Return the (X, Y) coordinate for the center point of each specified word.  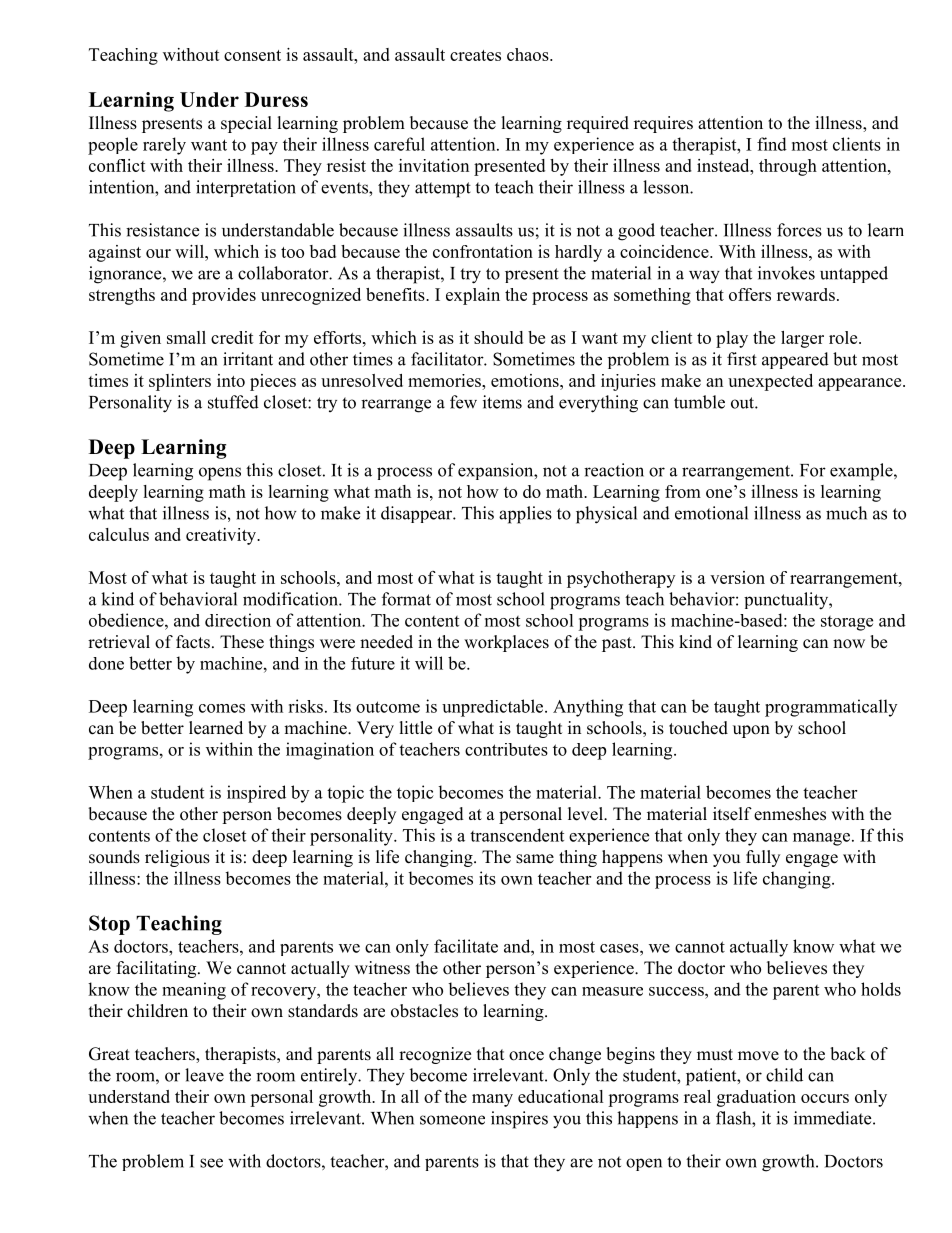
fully (763, 858)
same (535, 859)
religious (177, 858)
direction (238, 620)
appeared (795, 360)
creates (475, 55)
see (211, 1163)
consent (252, 55)
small (186, 337)
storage (847, 623)
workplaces (506, 643)
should (498, 337)
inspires (519, 1120)
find (772, 144)
